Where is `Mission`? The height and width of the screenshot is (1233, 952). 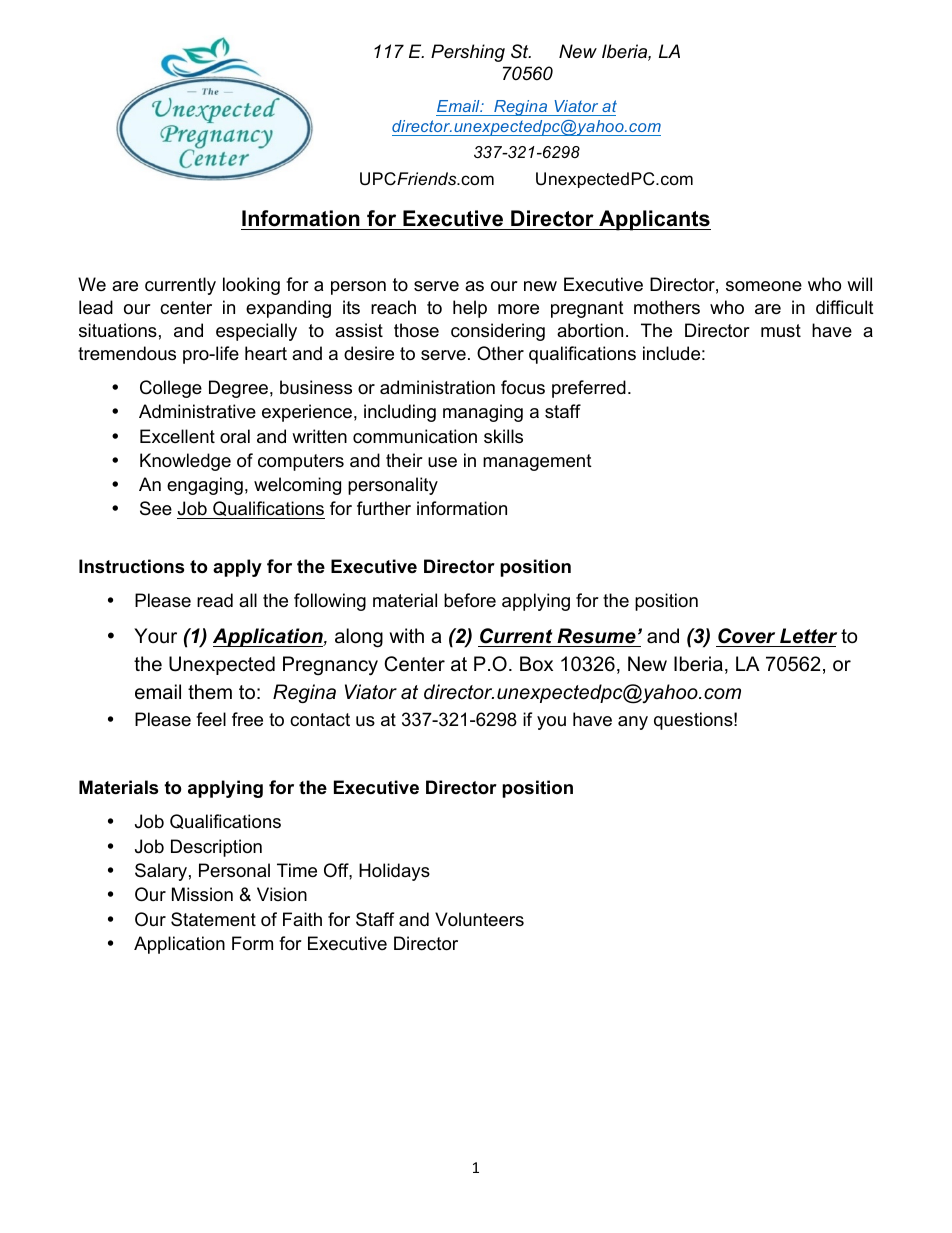
Mission is located at coordinates (202, 894).
